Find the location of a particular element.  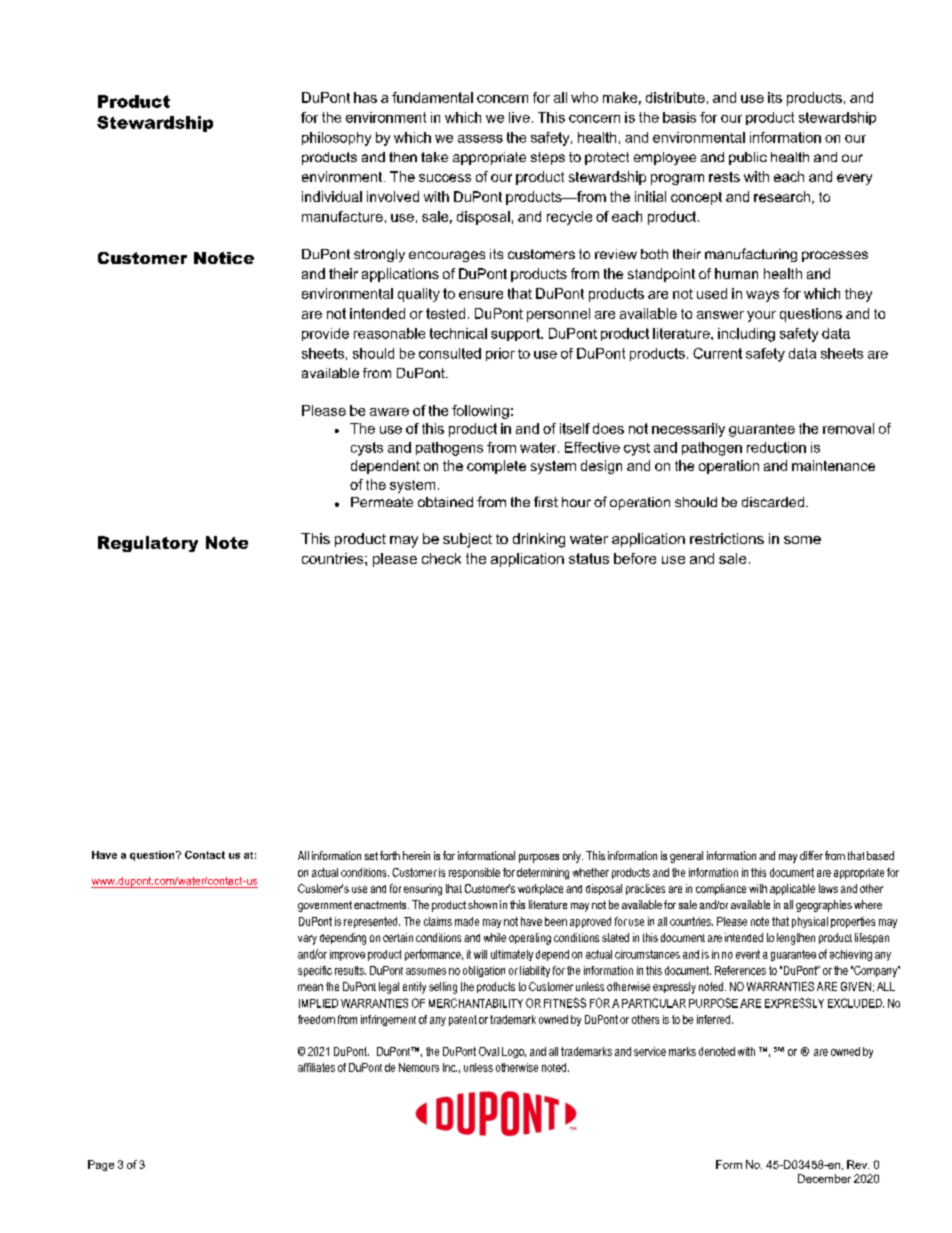

patent is located at coordinates (463, 1020).
